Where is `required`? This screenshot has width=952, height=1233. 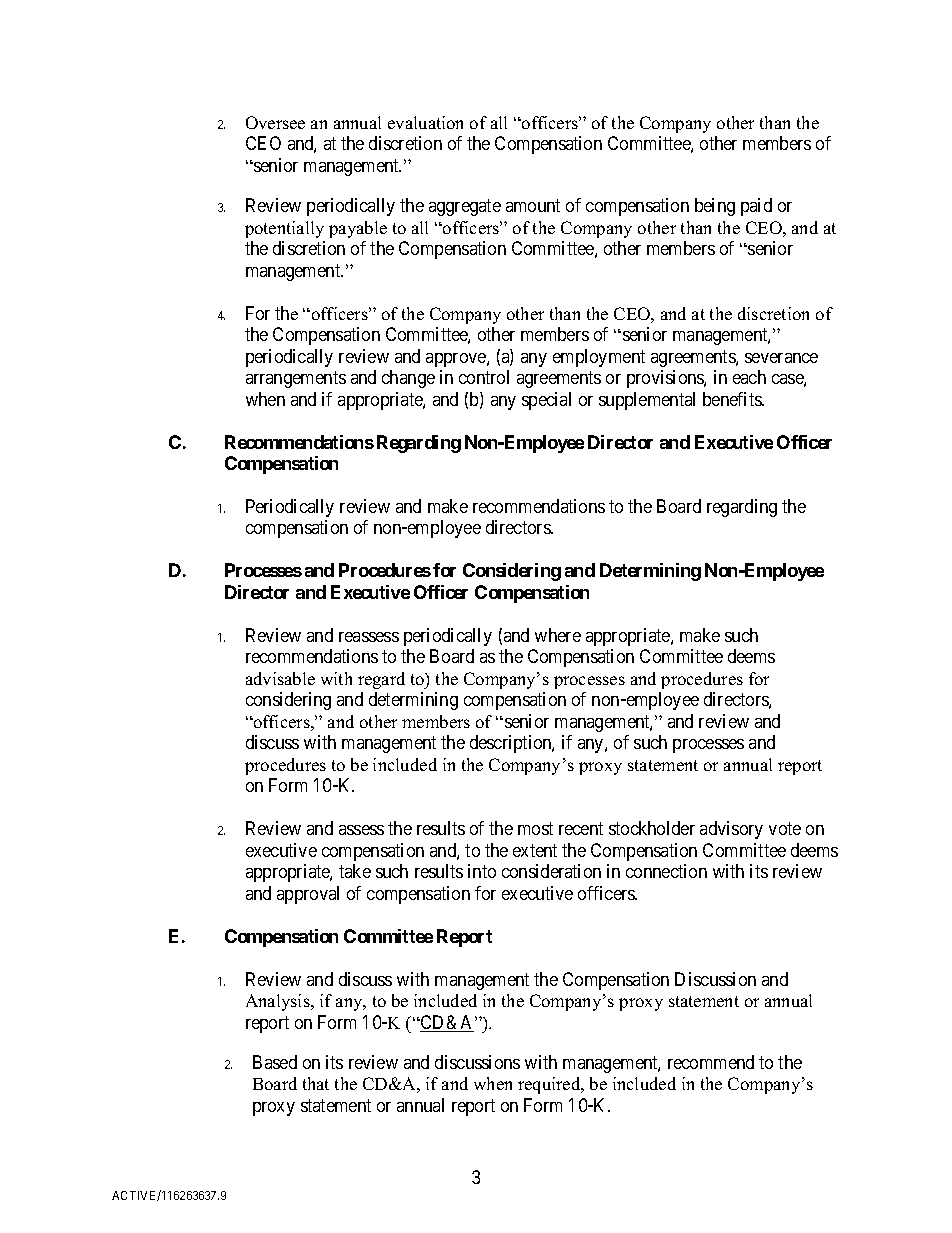 required is located at coordinates (550, 1085).
